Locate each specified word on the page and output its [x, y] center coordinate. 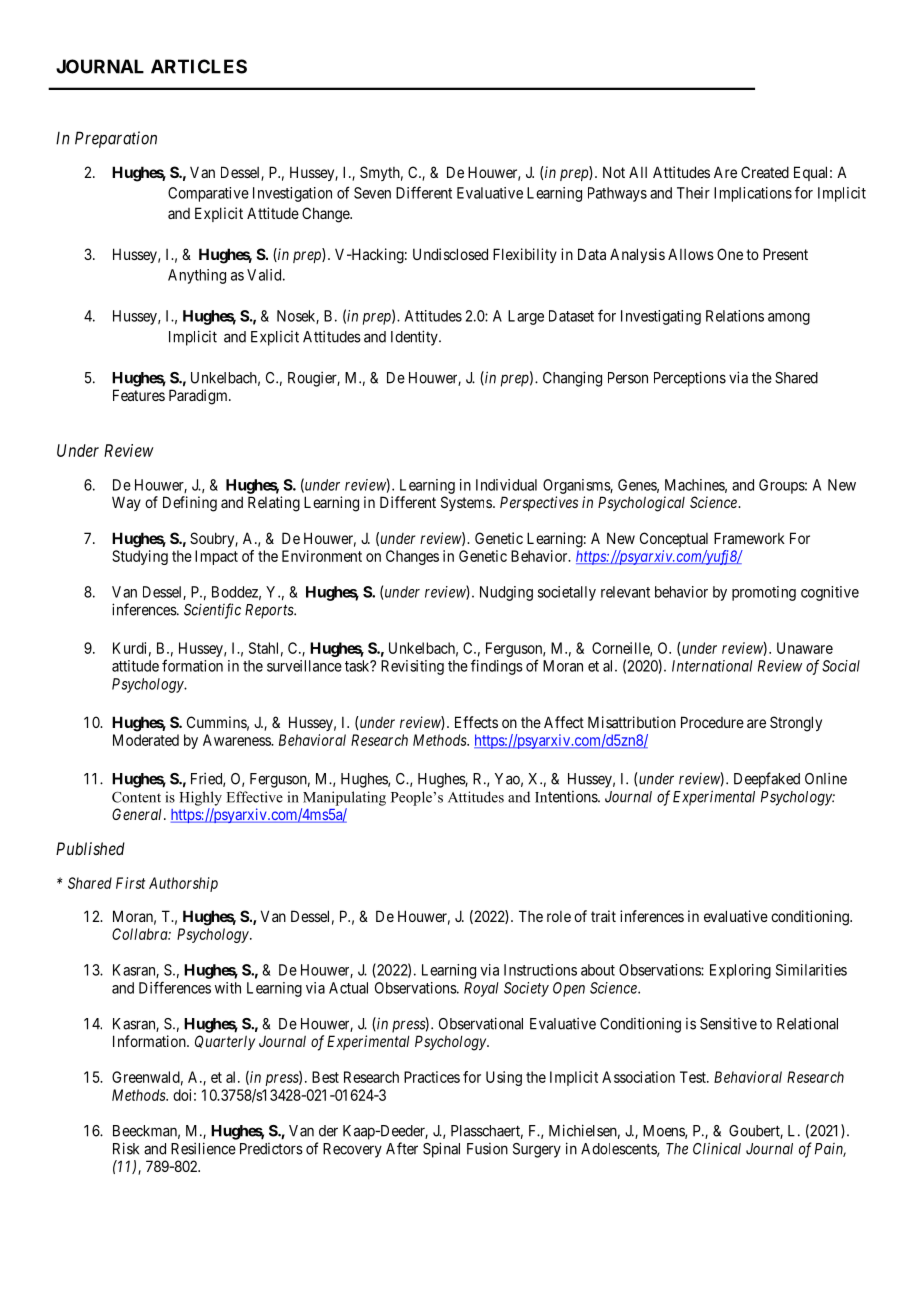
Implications [753, 194]
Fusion [487, 1149]
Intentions [567, 797]
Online [826, 778]
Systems [466, 503]
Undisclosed [450, 254]
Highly [200, 798]
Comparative [208, 194]
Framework [749, 538]
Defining [190, 504]
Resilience [203, 1148]
